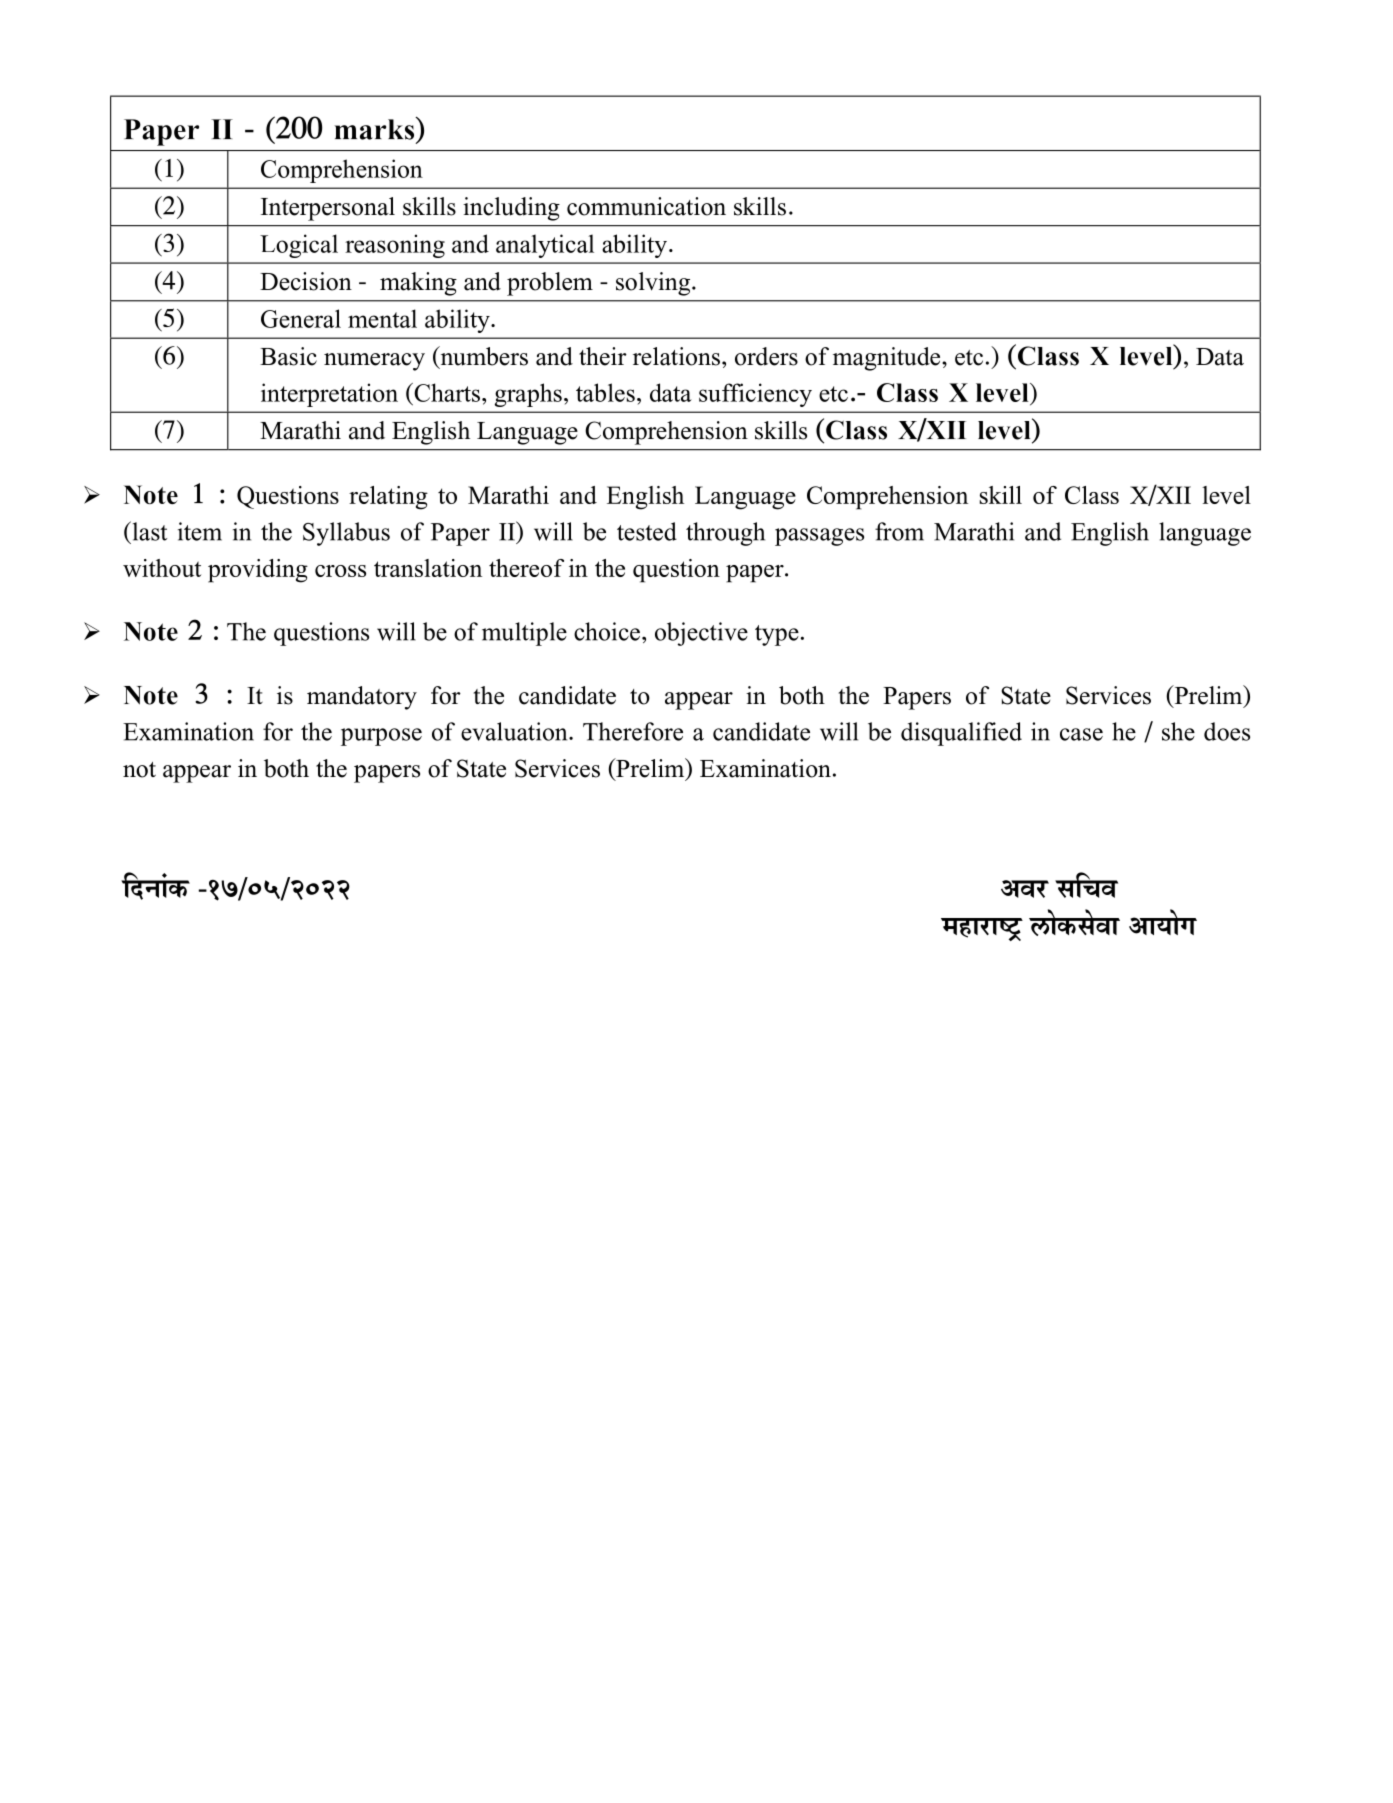  Describe the element at coordinates (646, 206) in the screenshot. I see `communication` at that location.
